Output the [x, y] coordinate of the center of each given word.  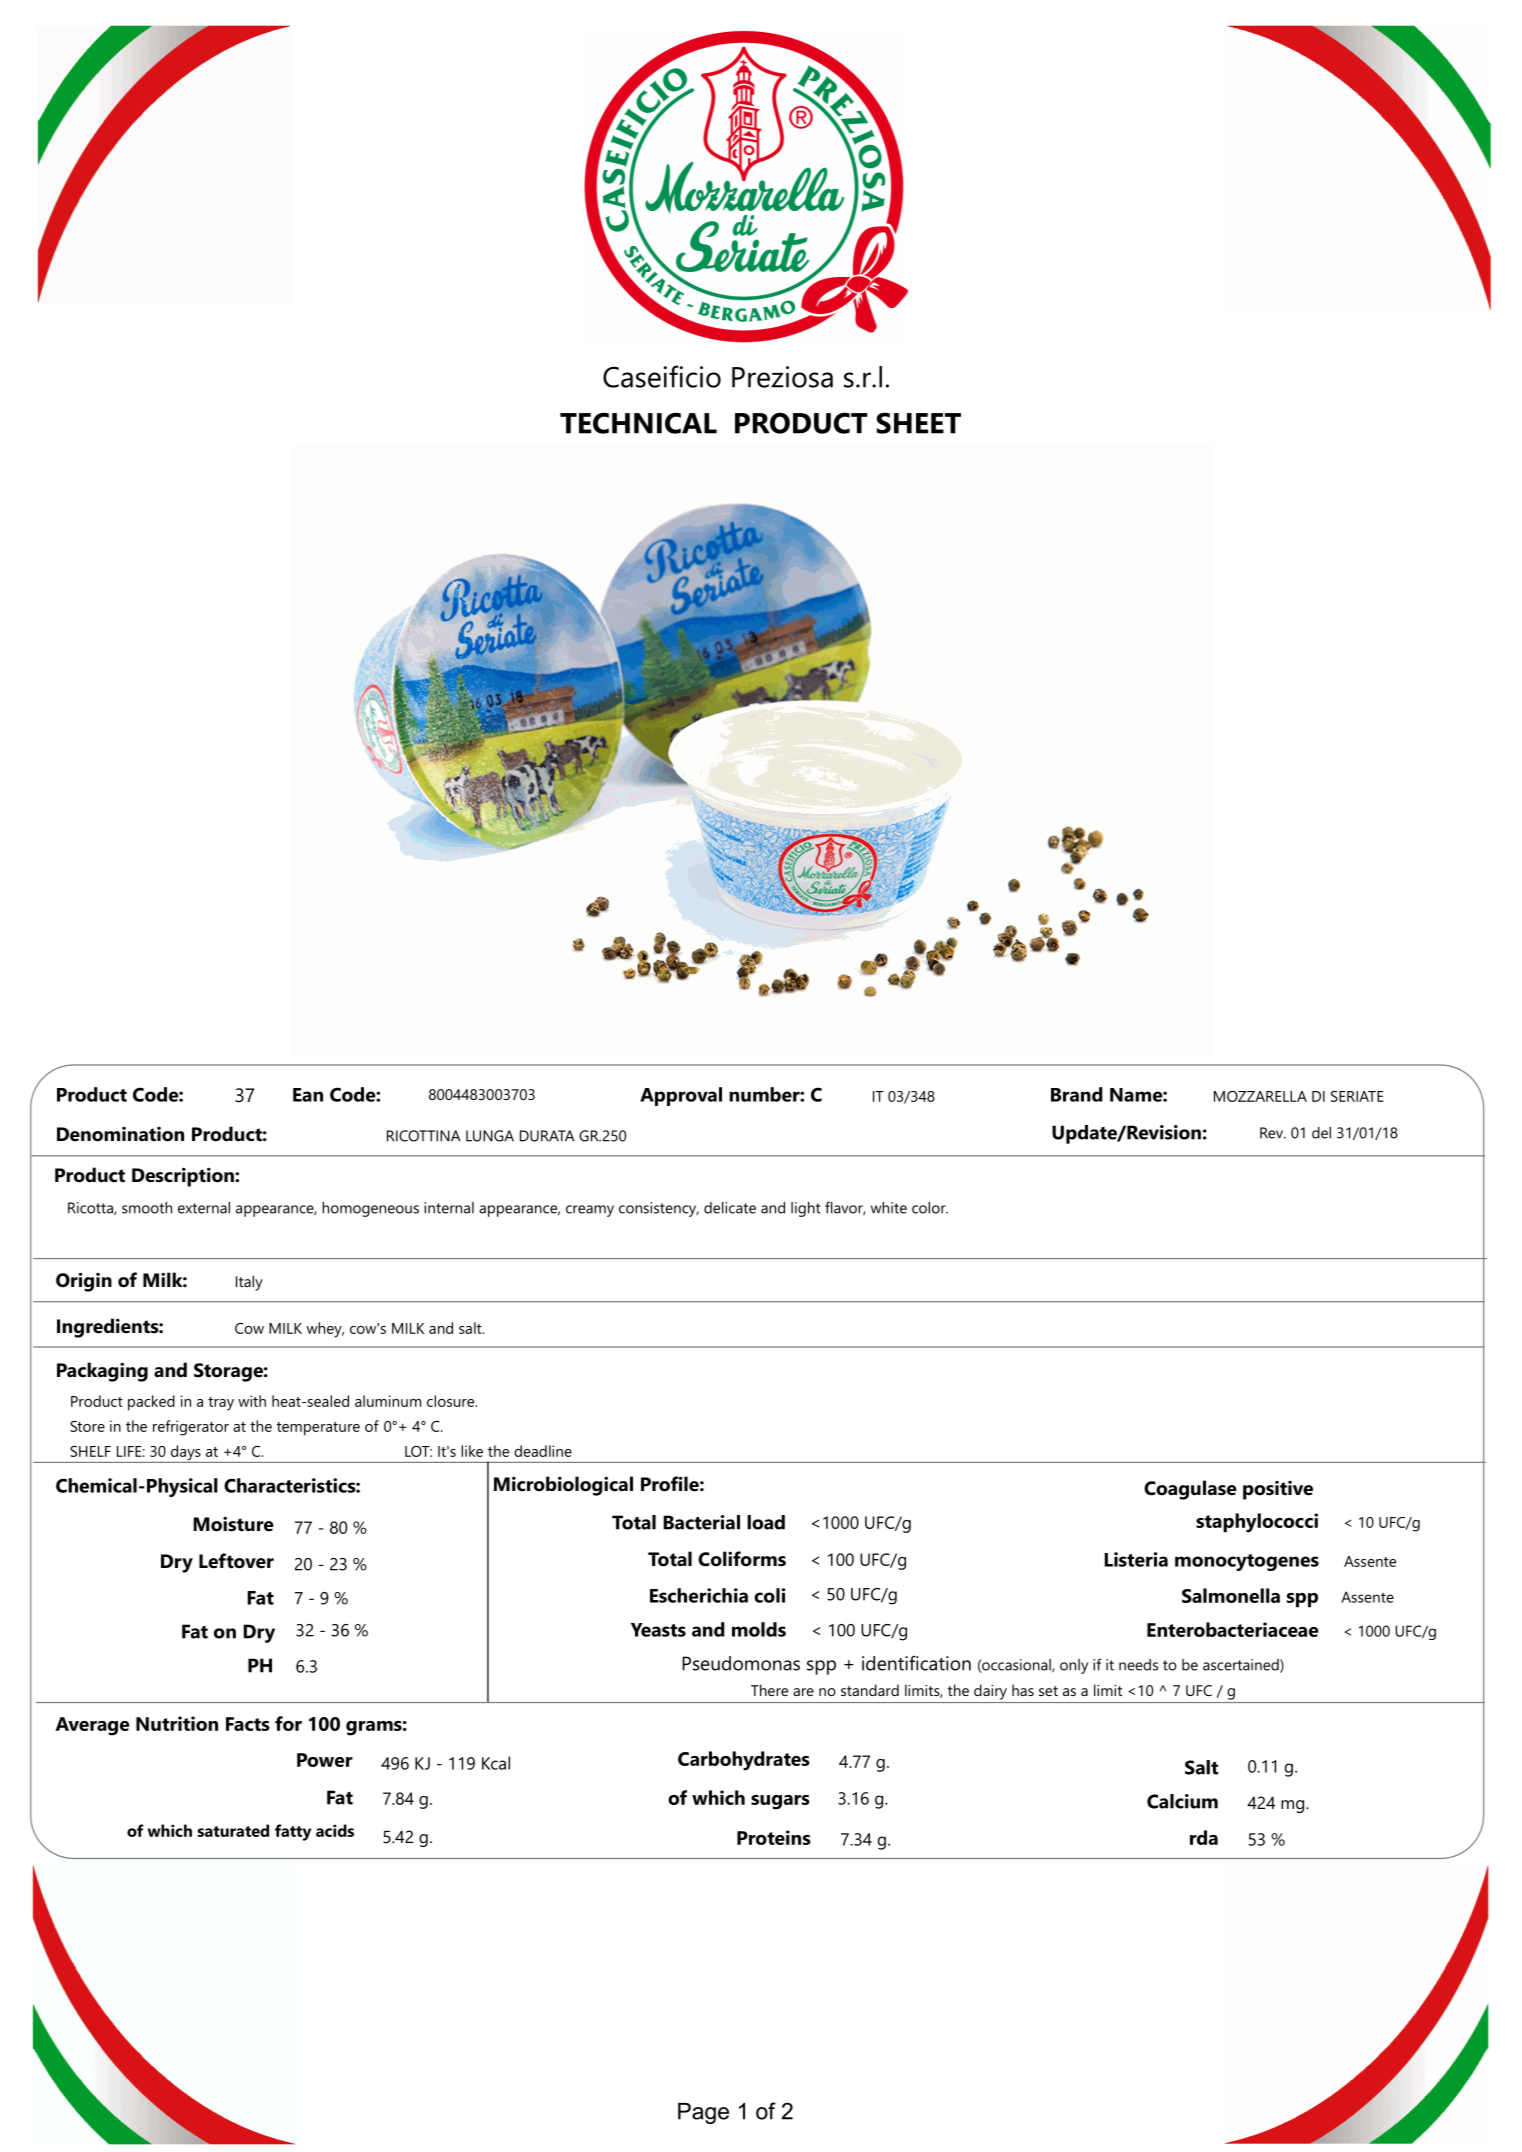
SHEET [919, 423]
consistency [659, 1209]
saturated [233, 1830]
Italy [249, 1283]
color [930, 1208]
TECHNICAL [638, 423]
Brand [1077, 1094]
